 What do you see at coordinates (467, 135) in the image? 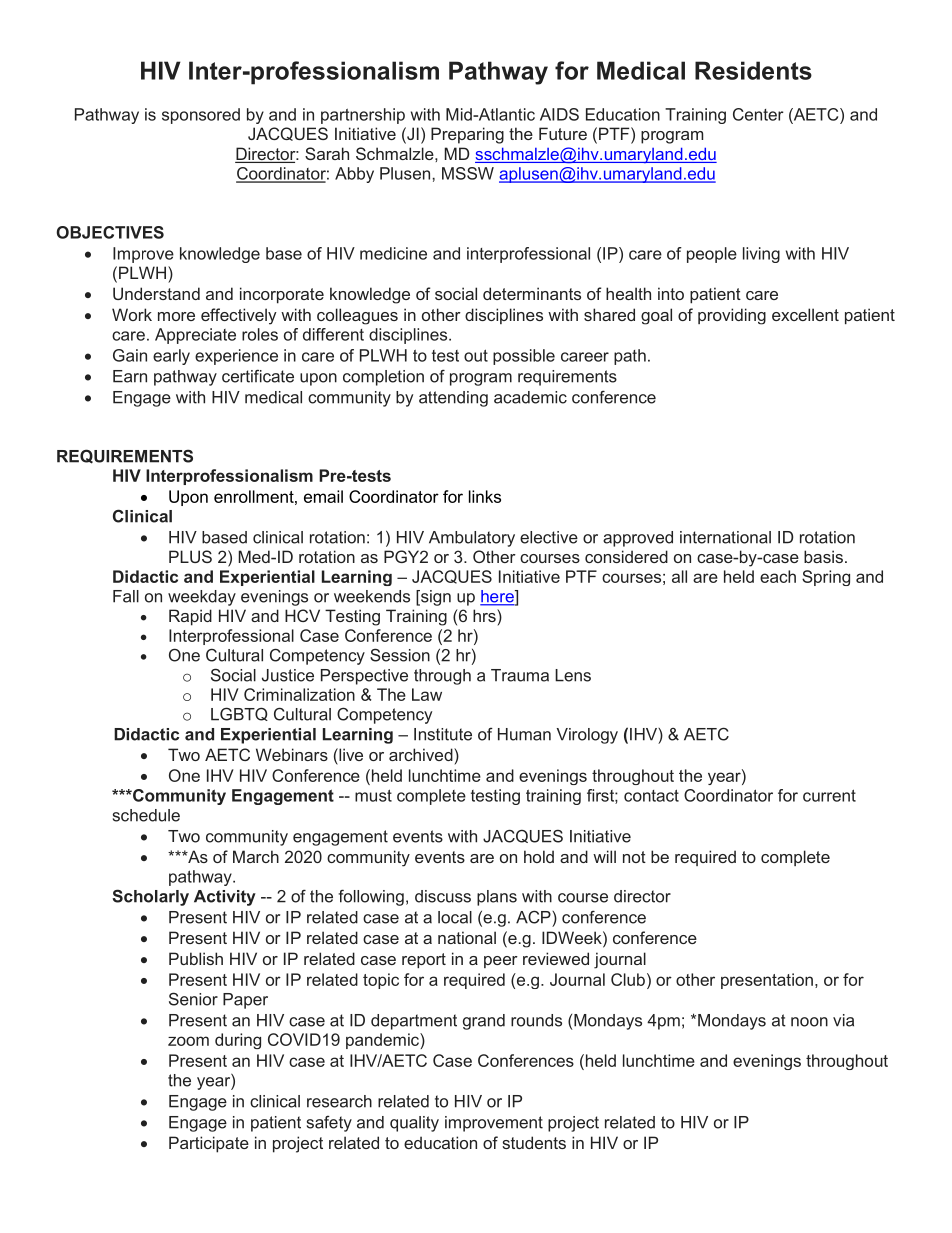
I see `Preparing` at bounding box center [467, 135].
